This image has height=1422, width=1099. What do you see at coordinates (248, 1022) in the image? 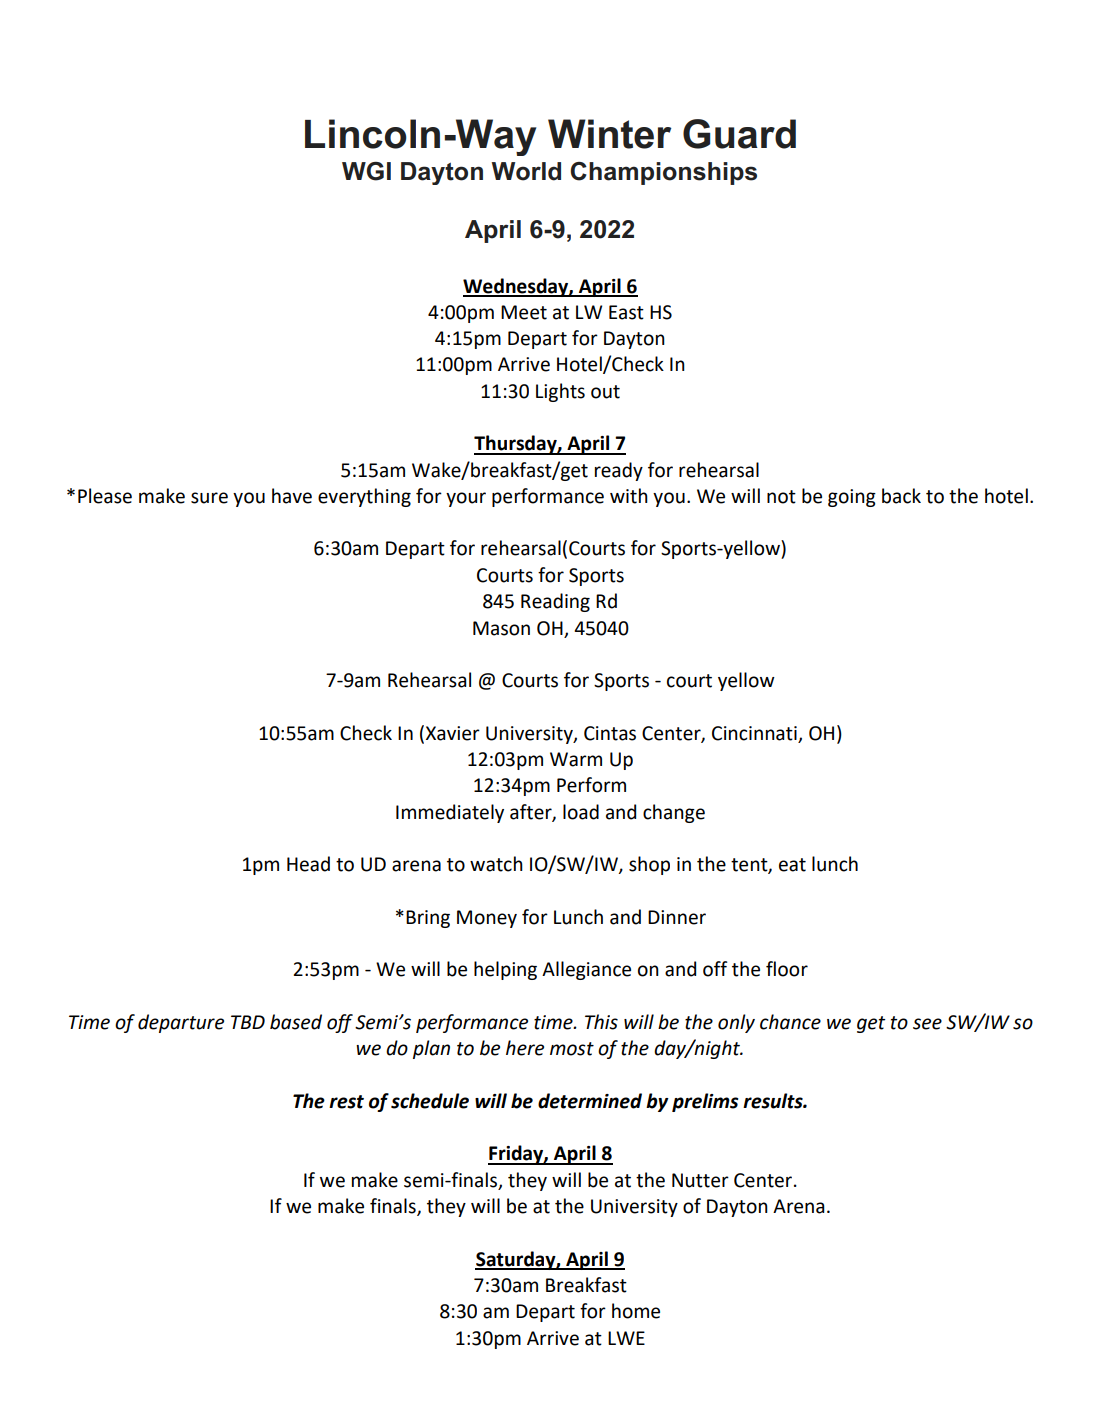
I see `TBD` at bounding box center [248, 1022].
